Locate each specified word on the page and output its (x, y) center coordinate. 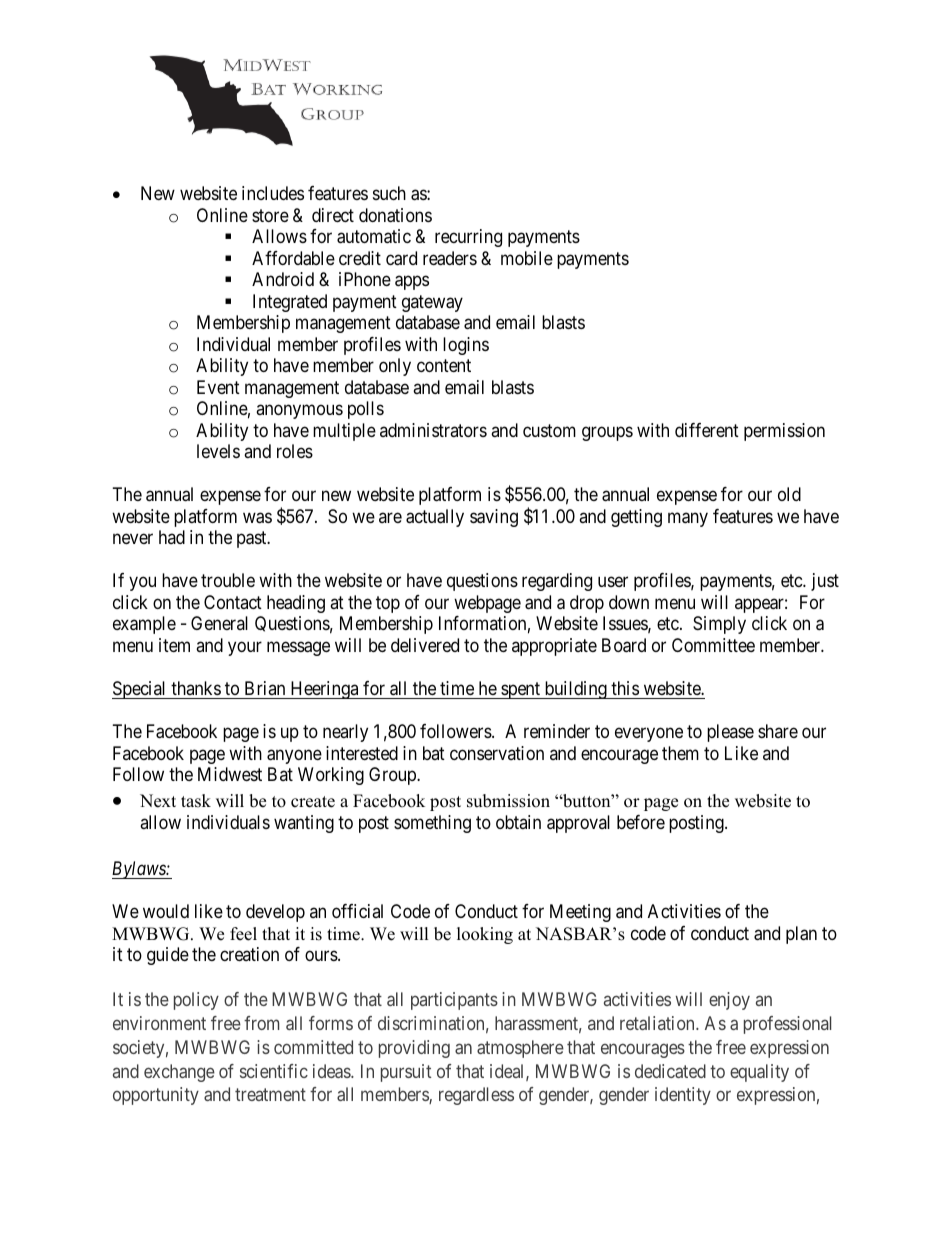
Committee (713, 645)
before (641, 822)
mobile (527, 258)
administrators (433, 430)
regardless (476, 1096)
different (707, 430)
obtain (518, 822)
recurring (468, 238)
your (245, 648)
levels (218, 451)
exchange (179, 1073)
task (196, 801)
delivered (425, 645)
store (270, 215)
